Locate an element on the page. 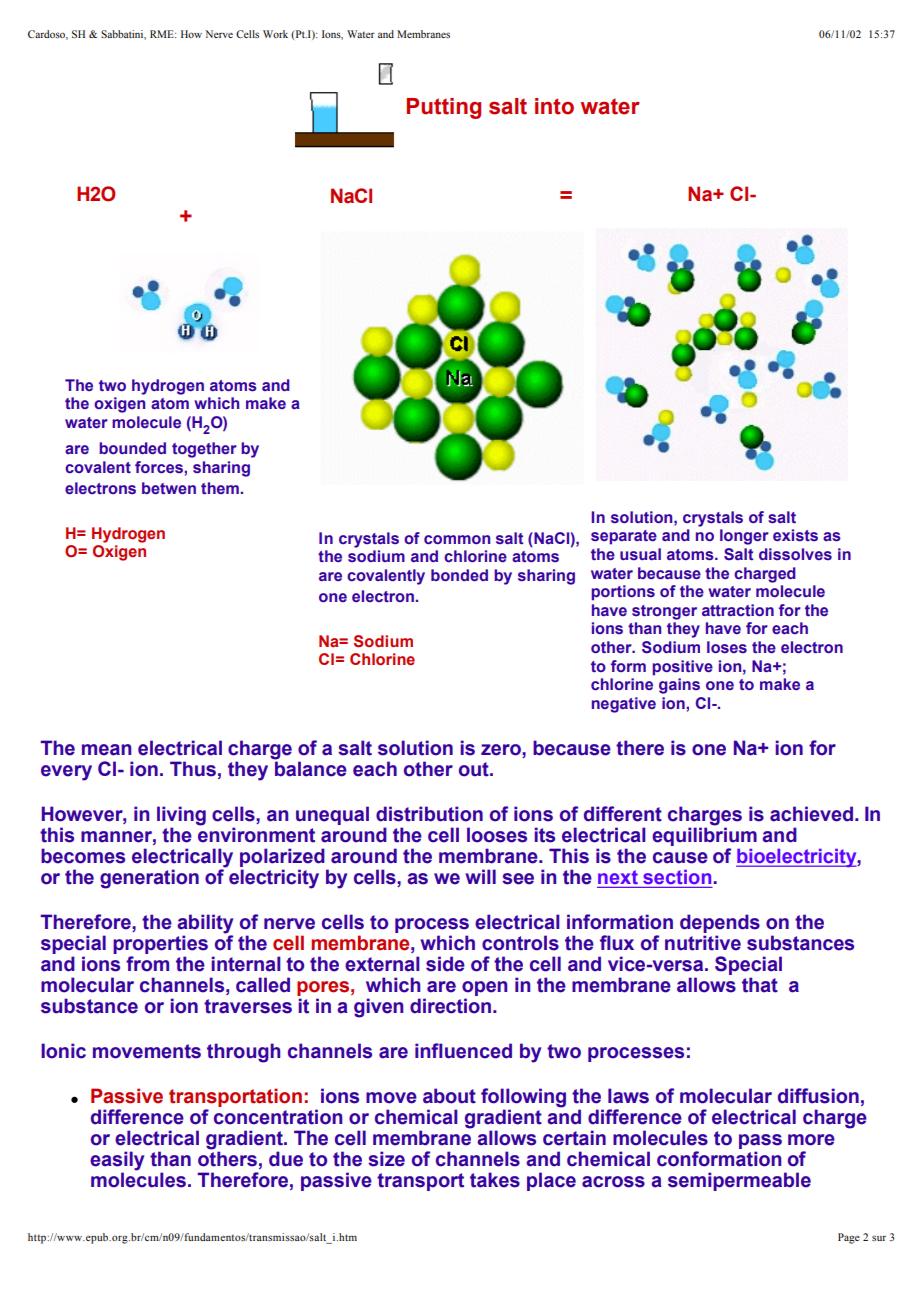 This document has width=924, height=1308. Work is located at coordinates (275, 34).
